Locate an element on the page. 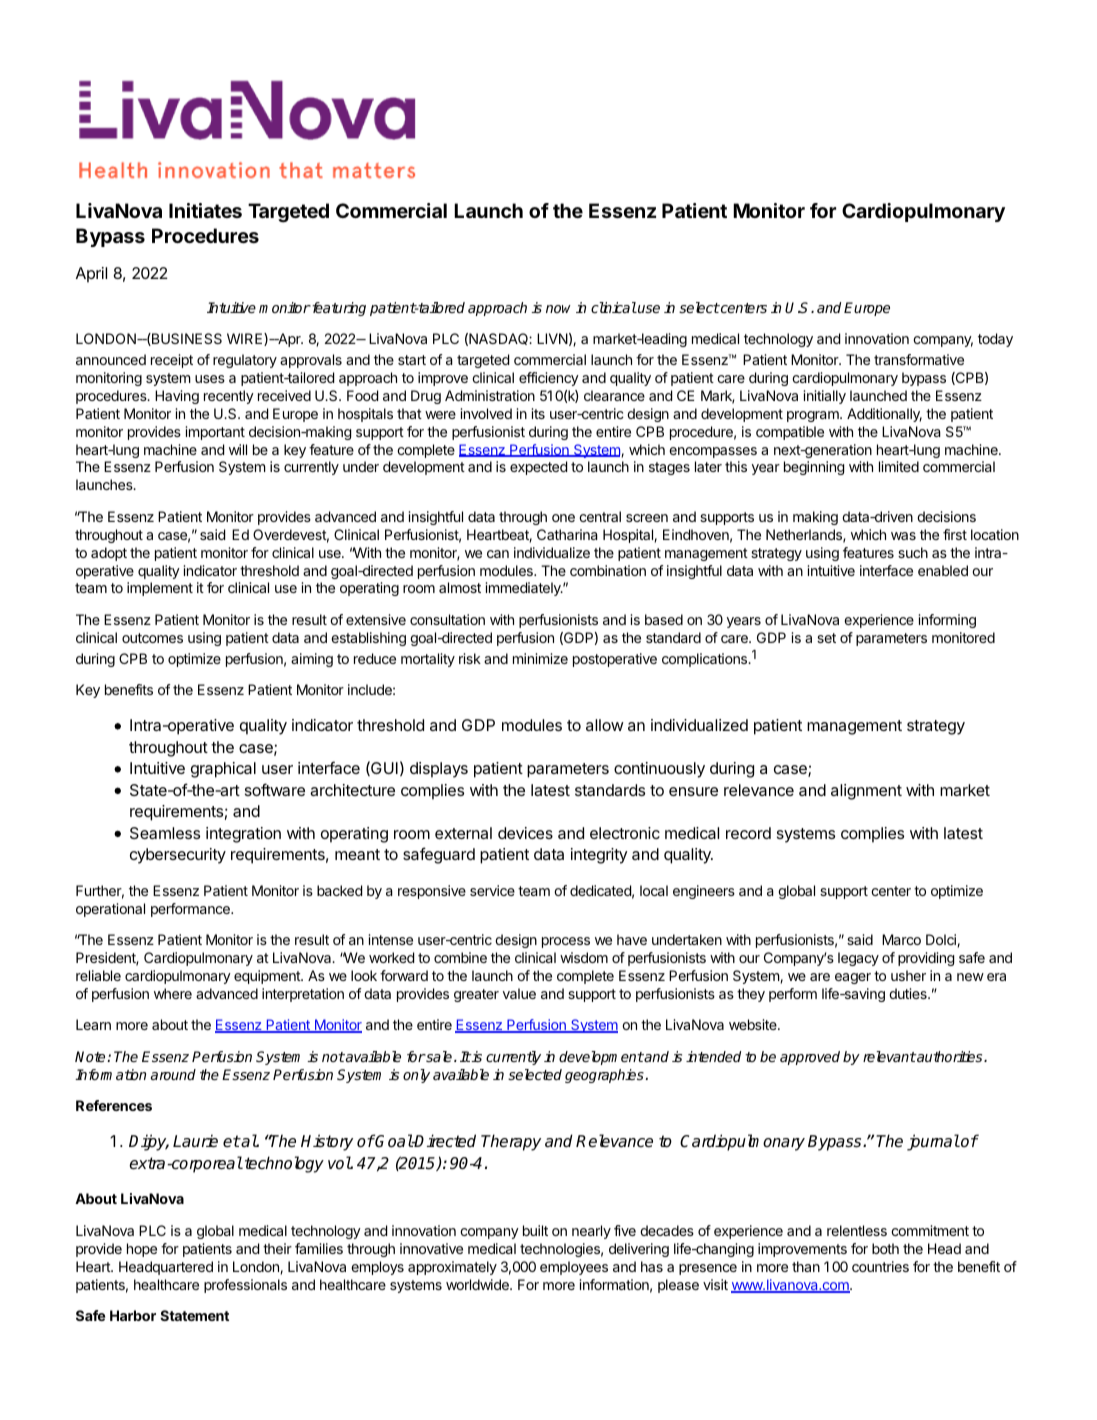  alignment is located at coordinates (866, 792).
